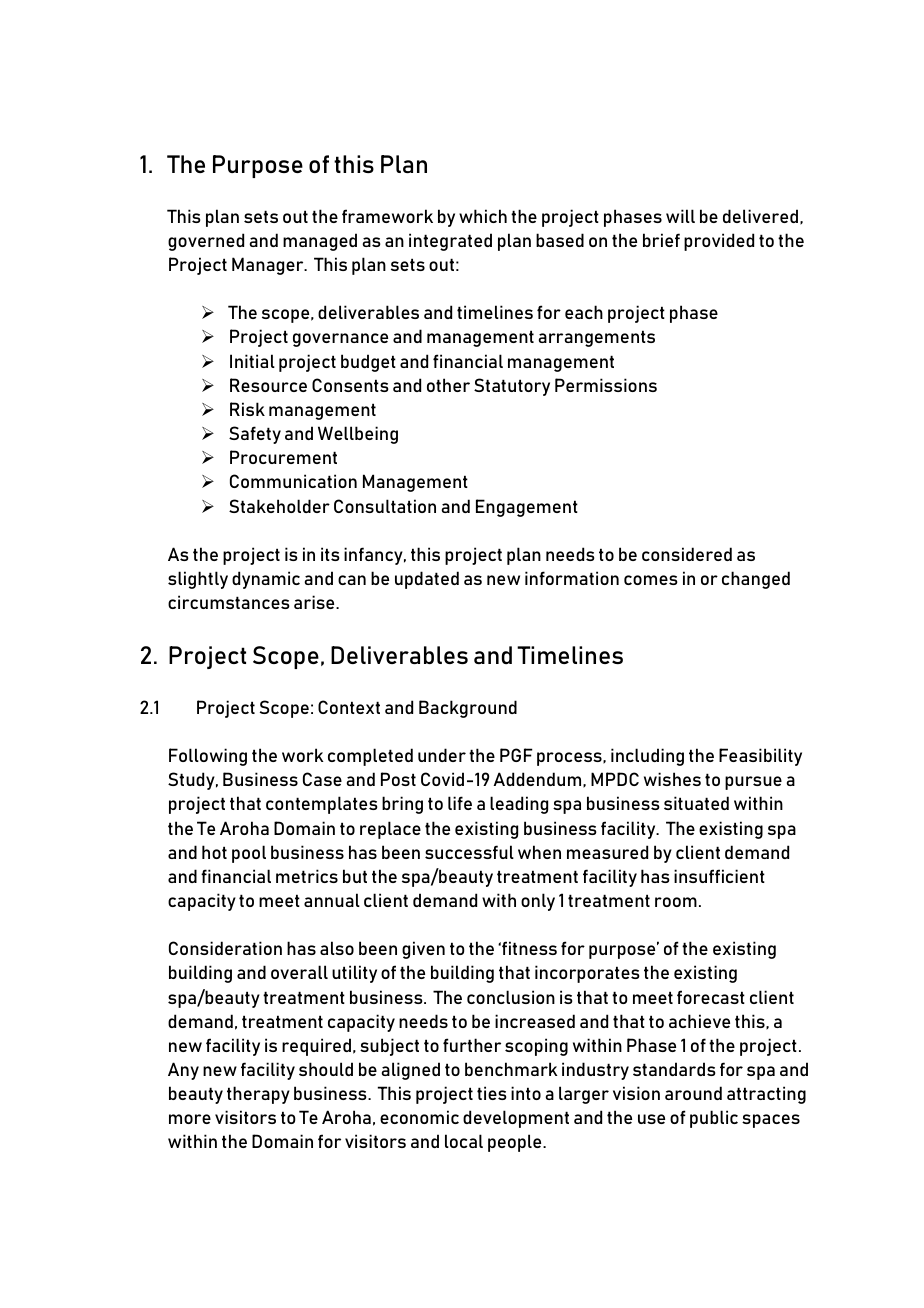 The height and width of the page is (1308, 924). What do you see at coordinates (450, 242) in the page?
I see `integrated` at bounding box center [450, 242].
